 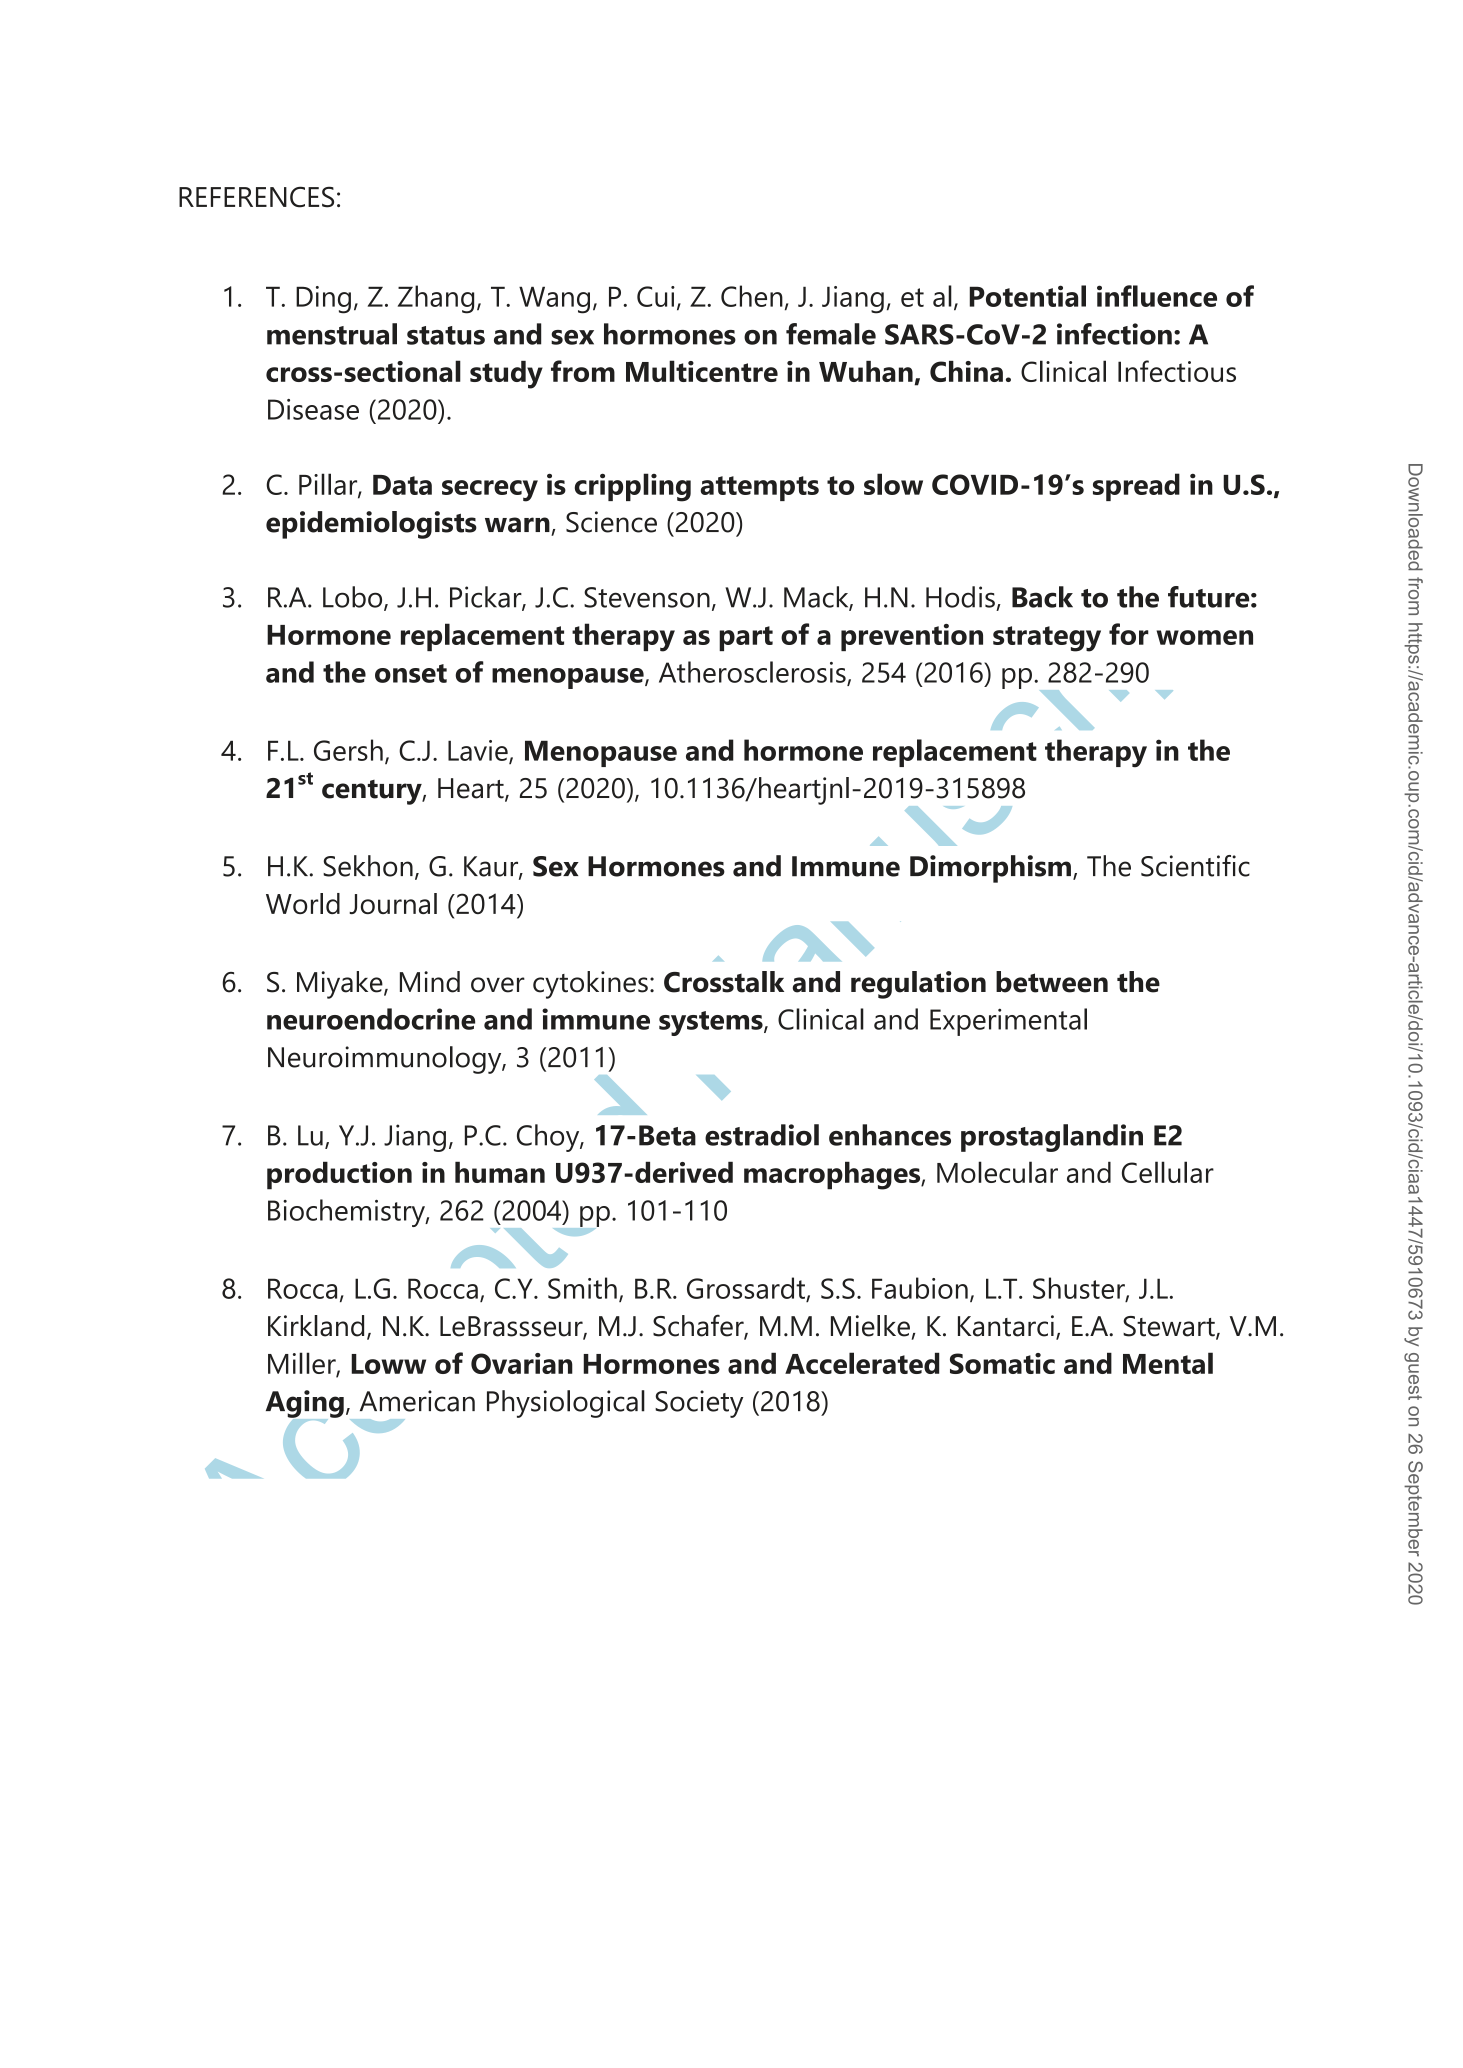 What do you see at coordinates (746, 638) in the document?
I see `part` at bounding box center [746, 638].
